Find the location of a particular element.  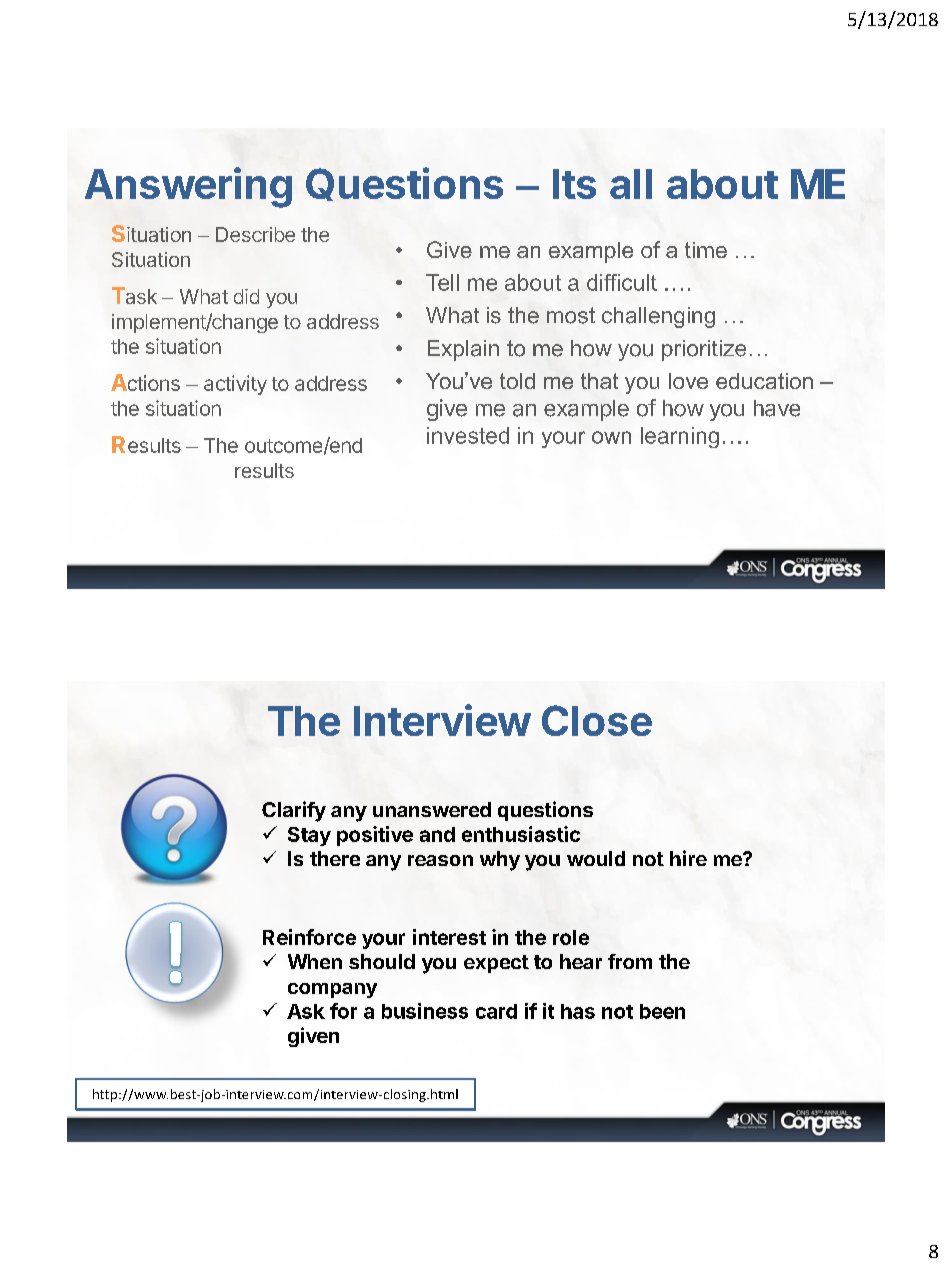

learning is located at coordinates (680, 437).
